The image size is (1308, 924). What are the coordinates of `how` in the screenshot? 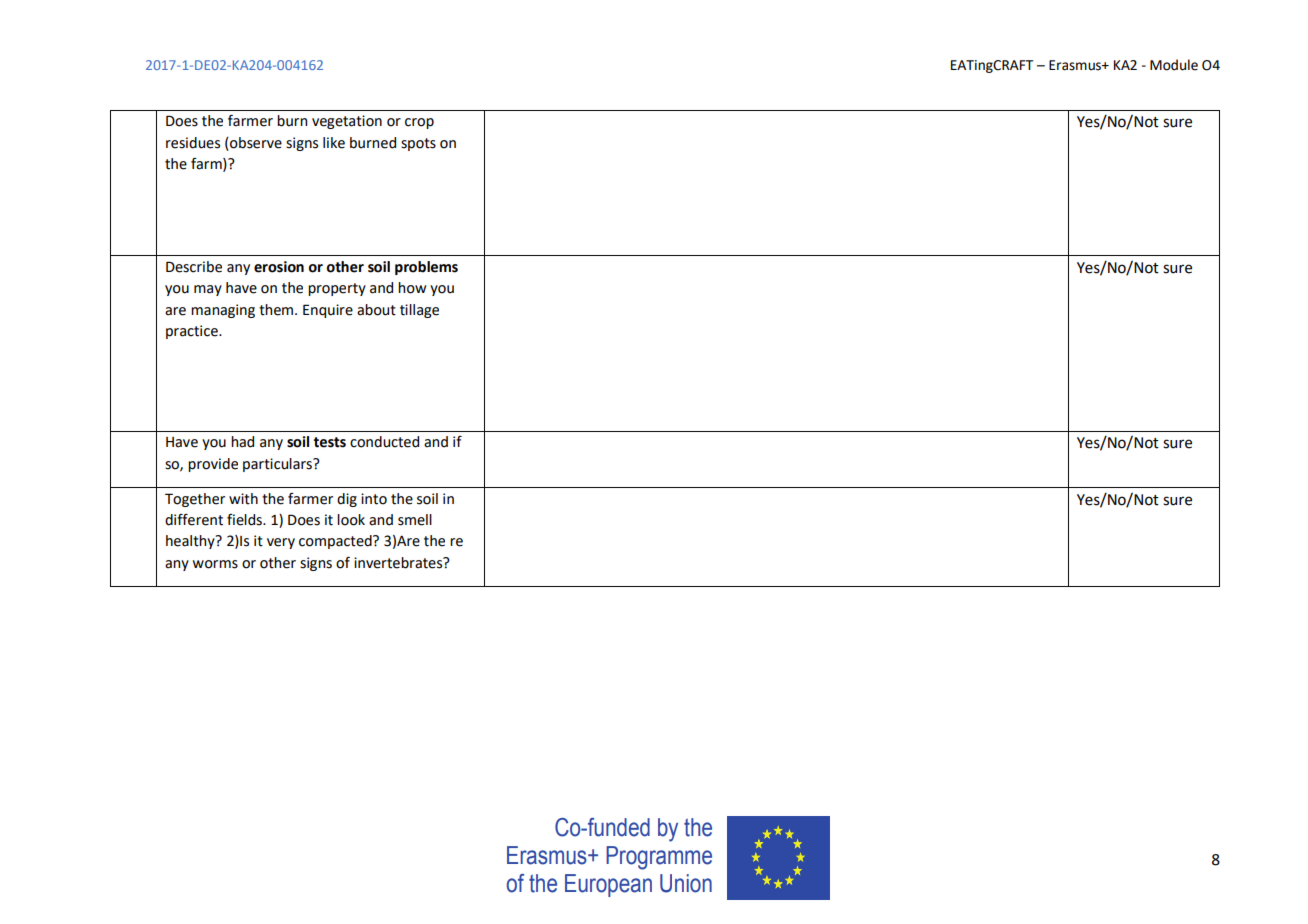 It's located at (412, 288).
